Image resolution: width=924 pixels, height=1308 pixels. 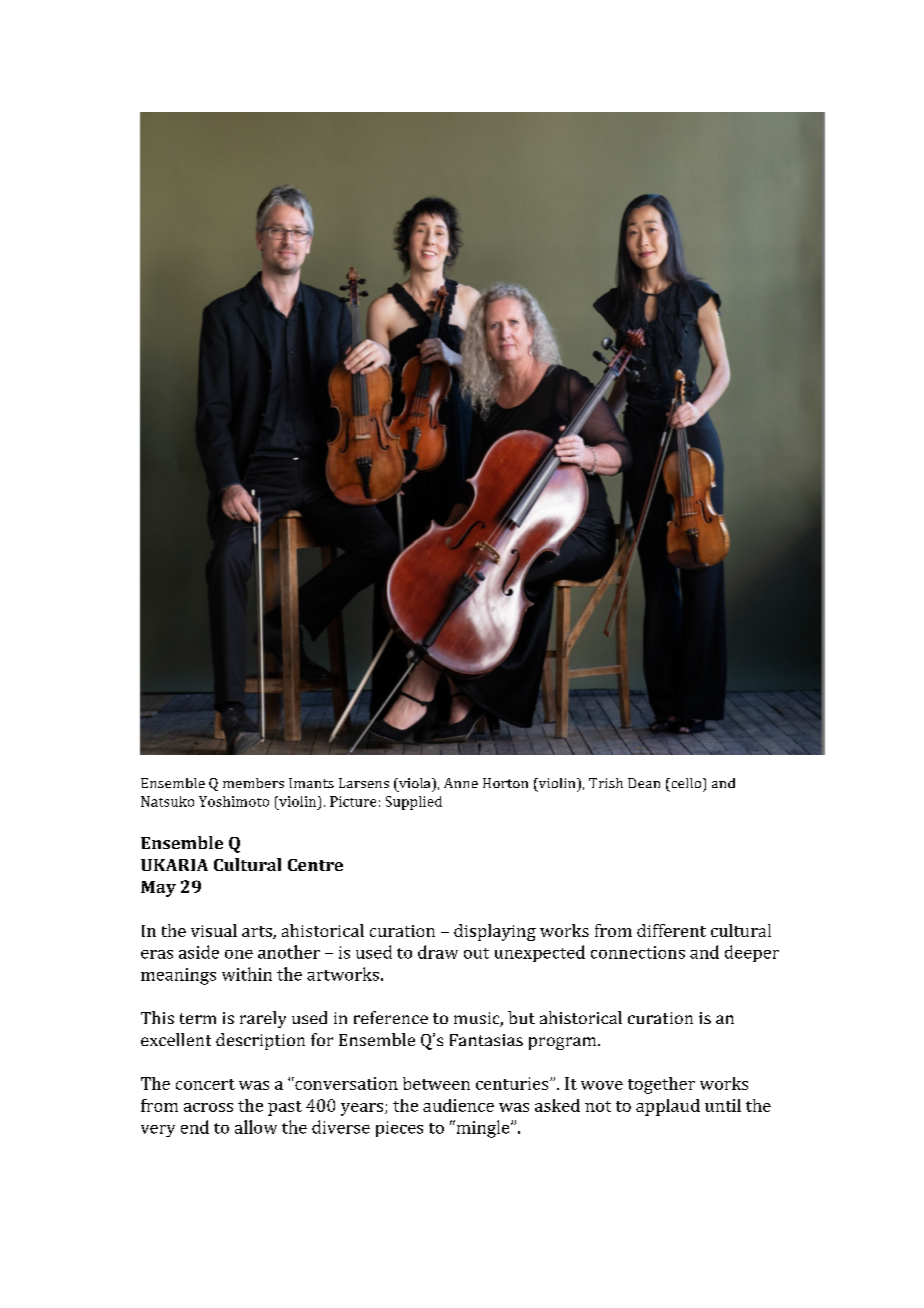 What do you see at coordinates (256, 1127) in the screenshot?
I see `allow` at bounding box center [256, 1127].
